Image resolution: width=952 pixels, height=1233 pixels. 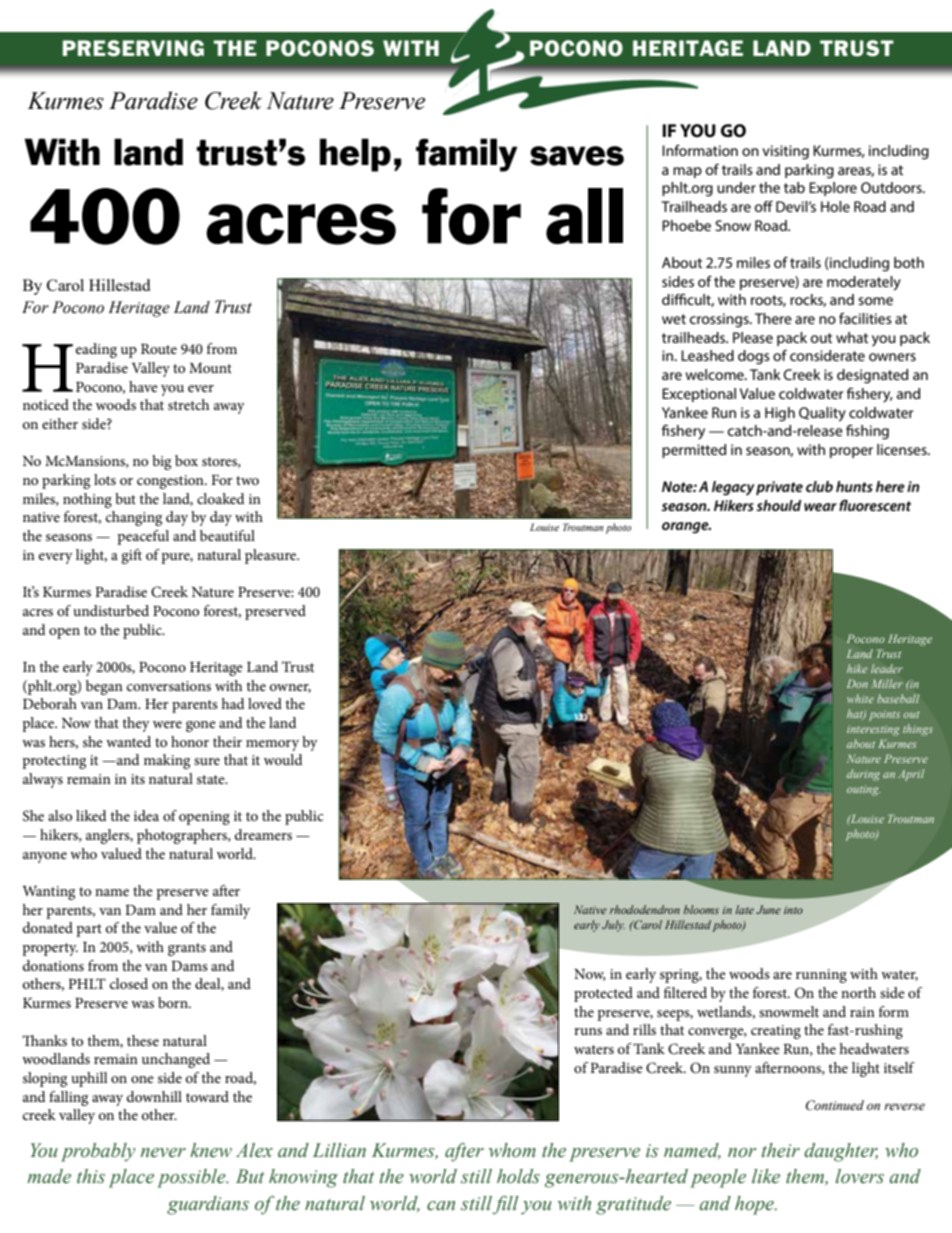 What do you see at coordinates (820, 507) in the screenshot?
I see `wear` at bounding box center [820, 507].
